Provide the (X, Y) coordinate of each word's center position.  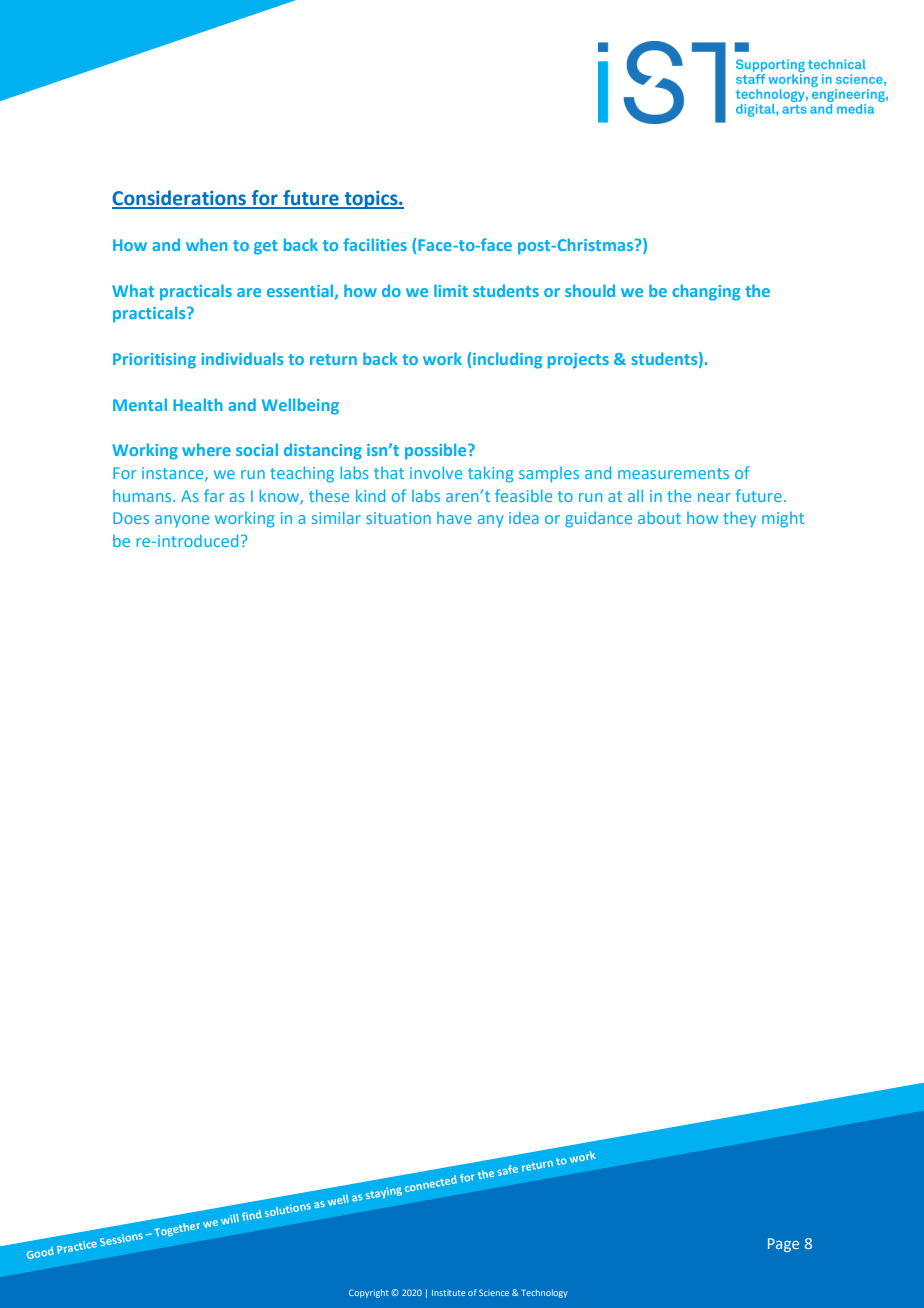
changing (706, 292)
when (207, 244)
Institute (448, 1293)
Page (783, 1245)
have (454, 518)
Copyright (369, 1293)
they (739, 519)
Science (494, 1292)
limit (451, 290)
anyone (182, 521)
